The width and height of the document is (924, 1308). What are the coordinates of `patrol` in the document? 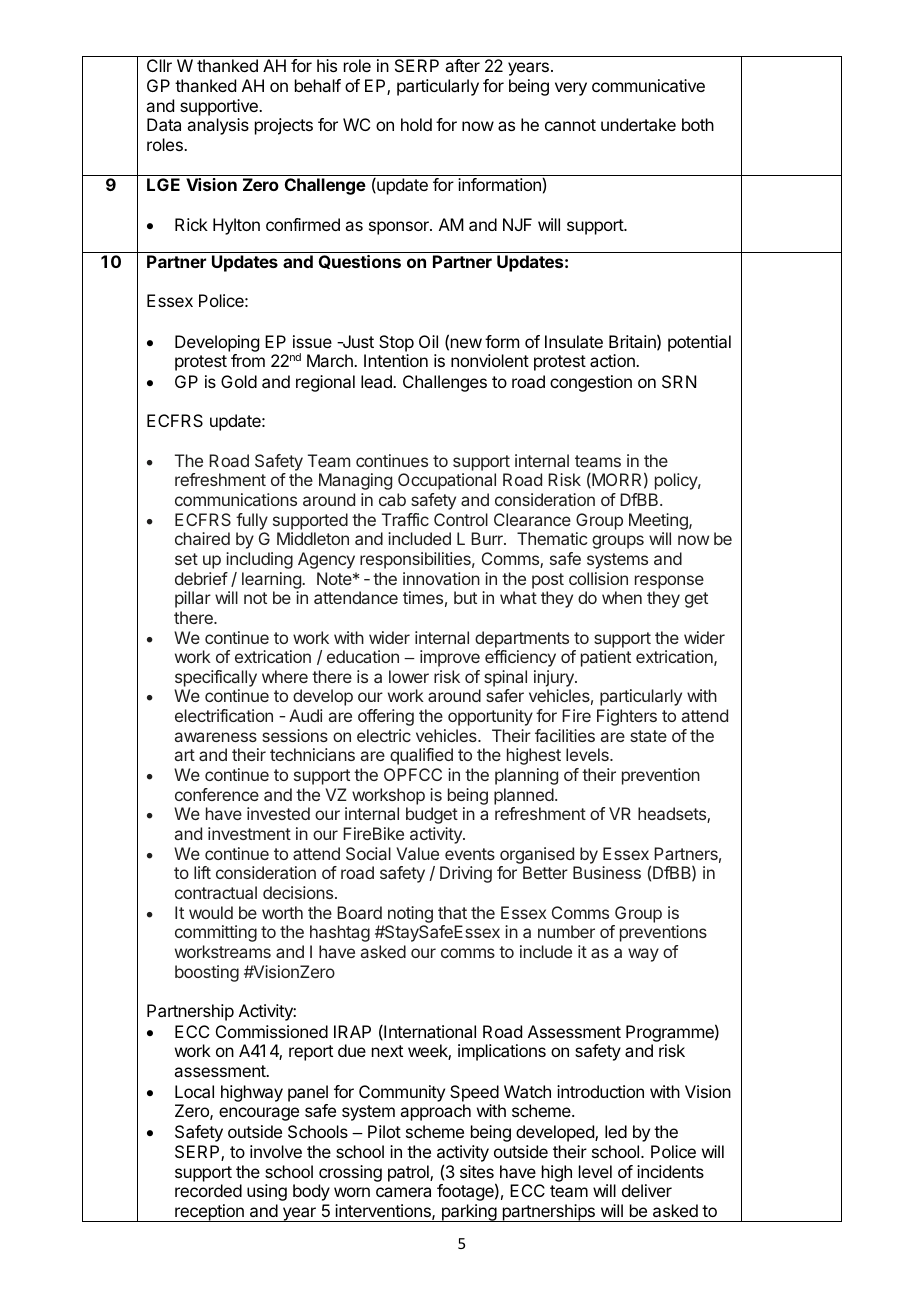 It's located at (409, 1173).
